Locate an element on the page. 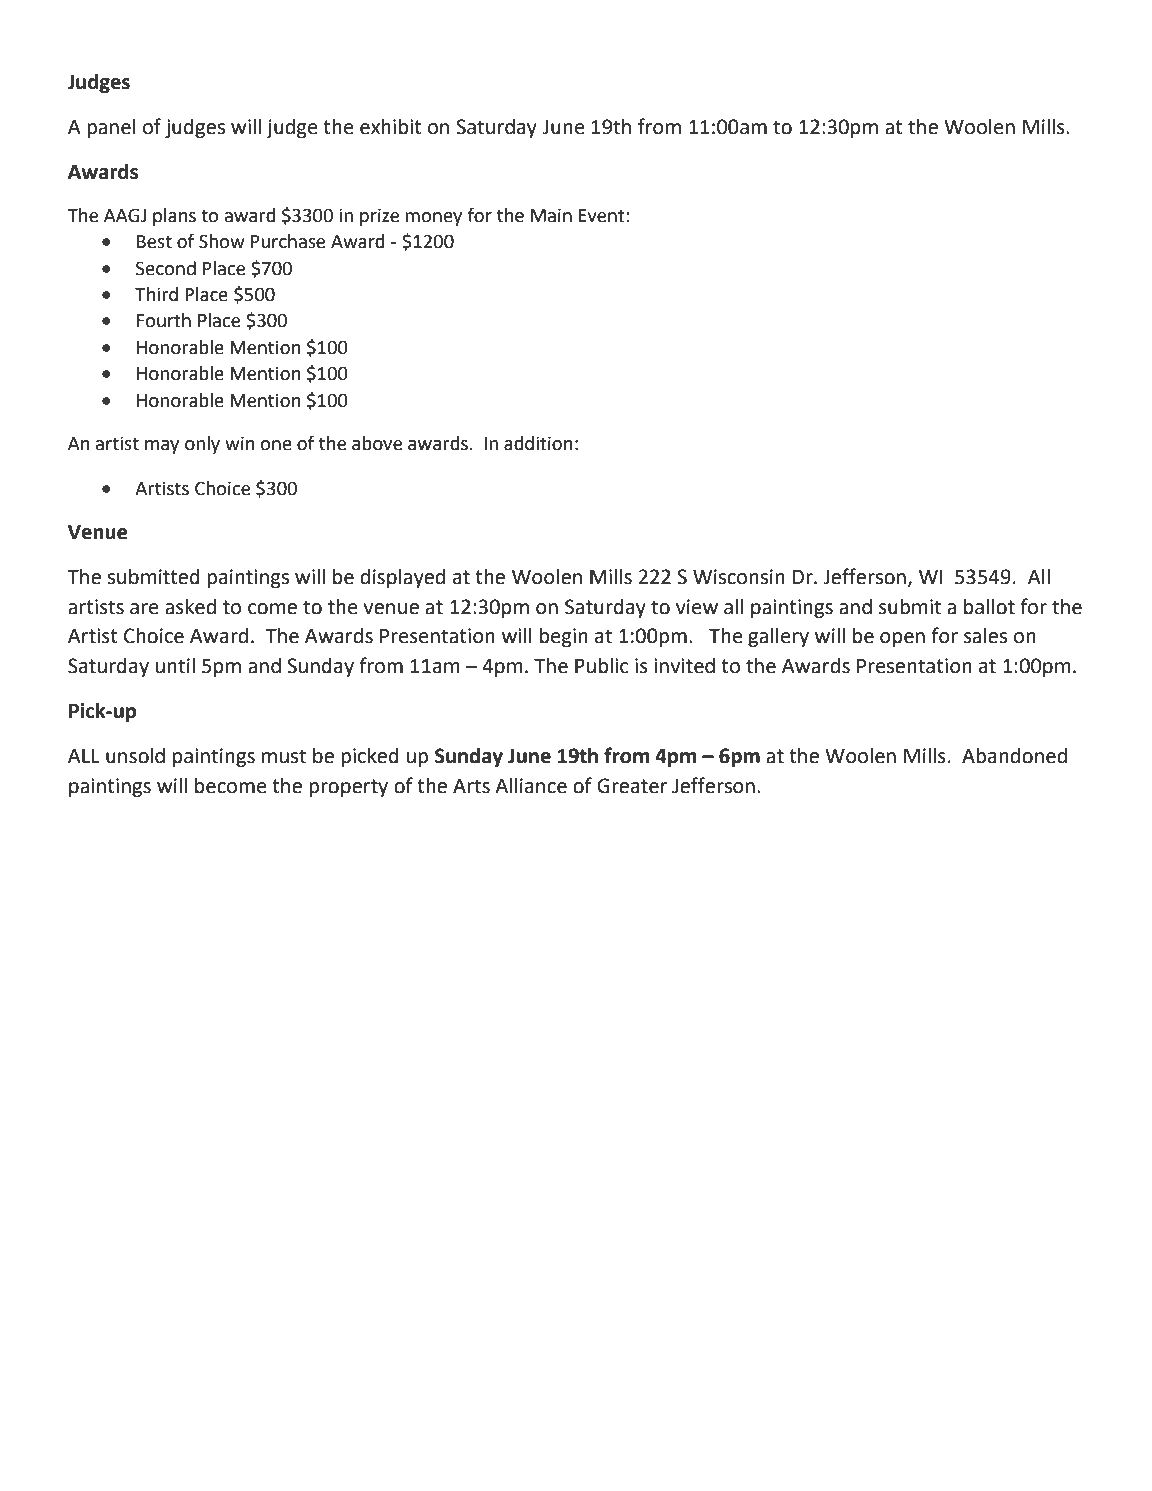 This document has height=1491, width=1152. addition is located at coordinates (538, 443).
